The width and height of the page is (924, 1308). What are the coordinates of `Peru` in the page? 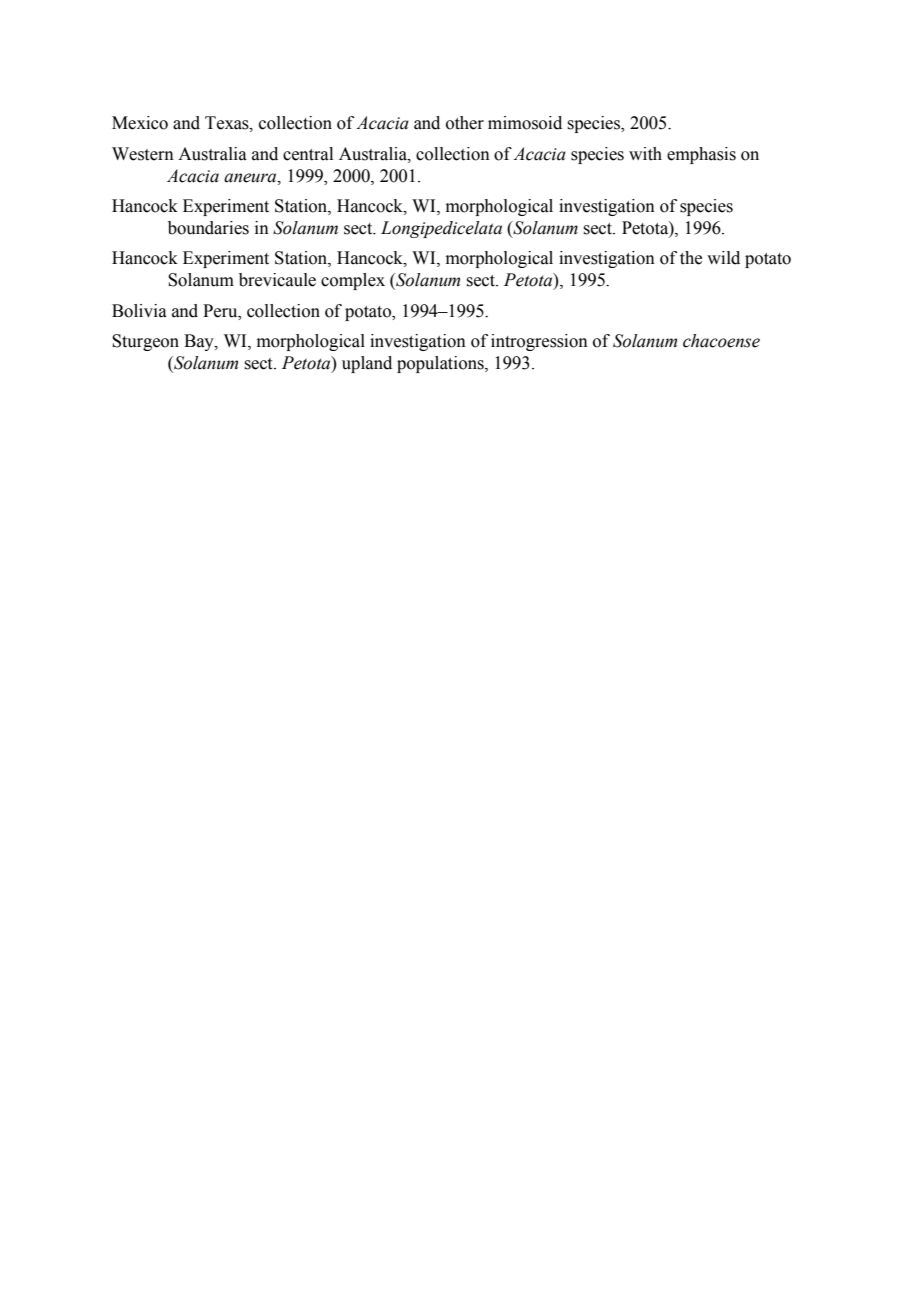 It's located at (221, 311).
